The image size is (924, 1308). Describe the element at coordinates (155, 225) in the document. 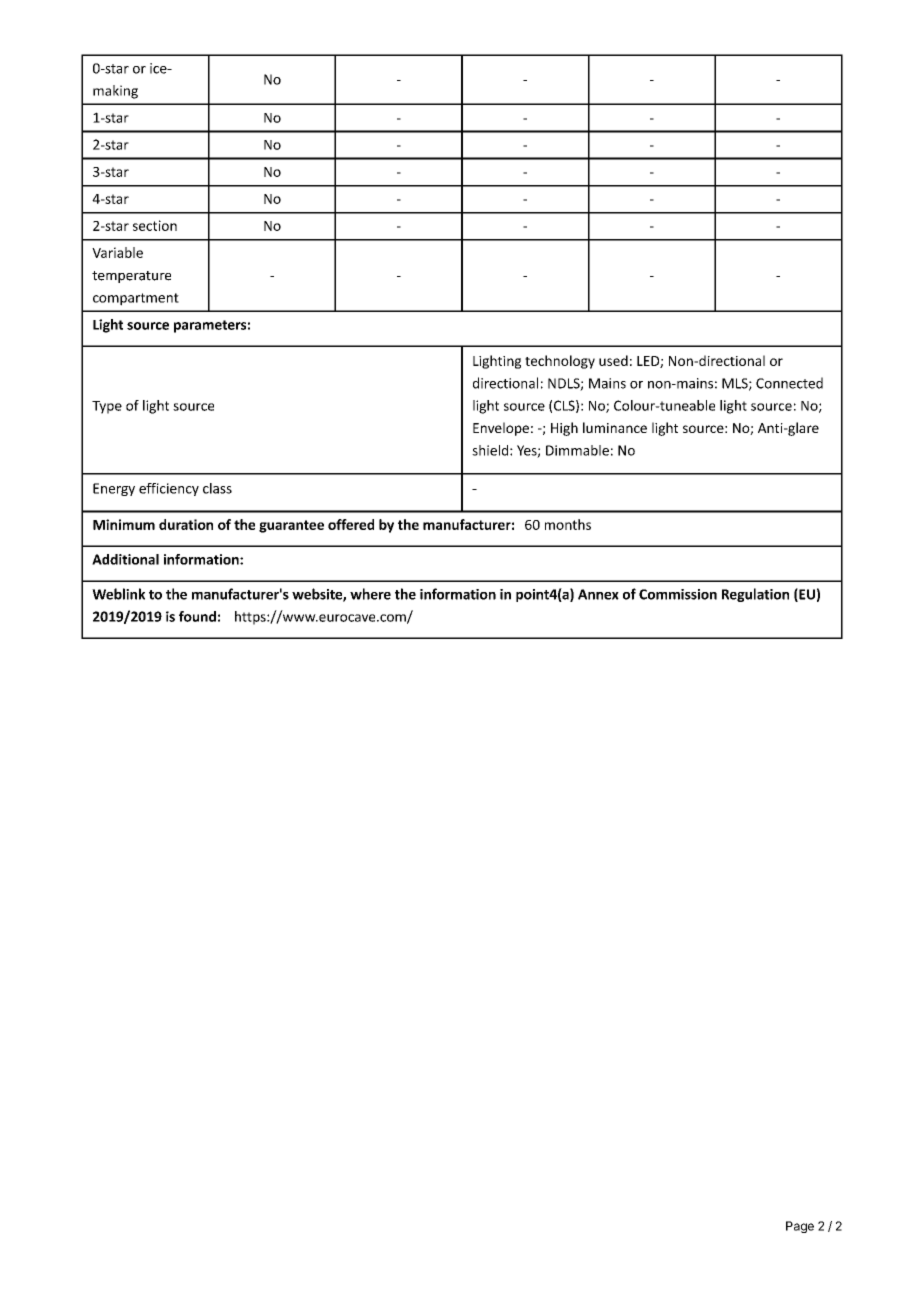

I see `section` at that location.
